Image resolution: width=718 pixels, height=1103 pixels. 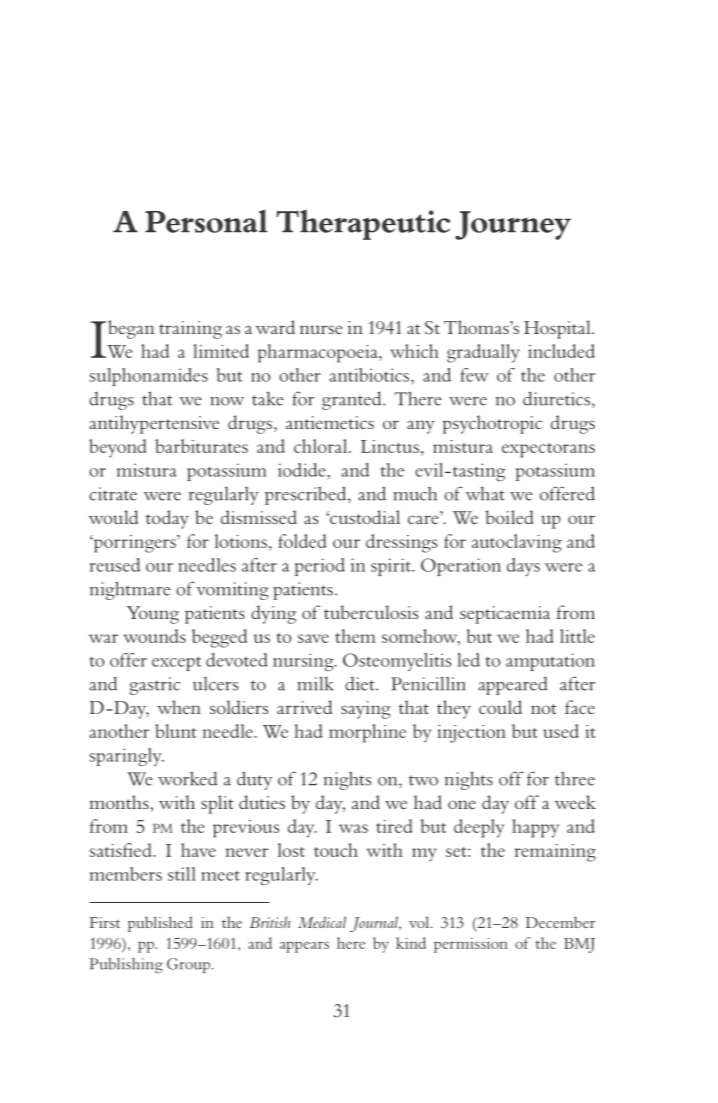 I want to click on Young, so click(x=153, y=615).
